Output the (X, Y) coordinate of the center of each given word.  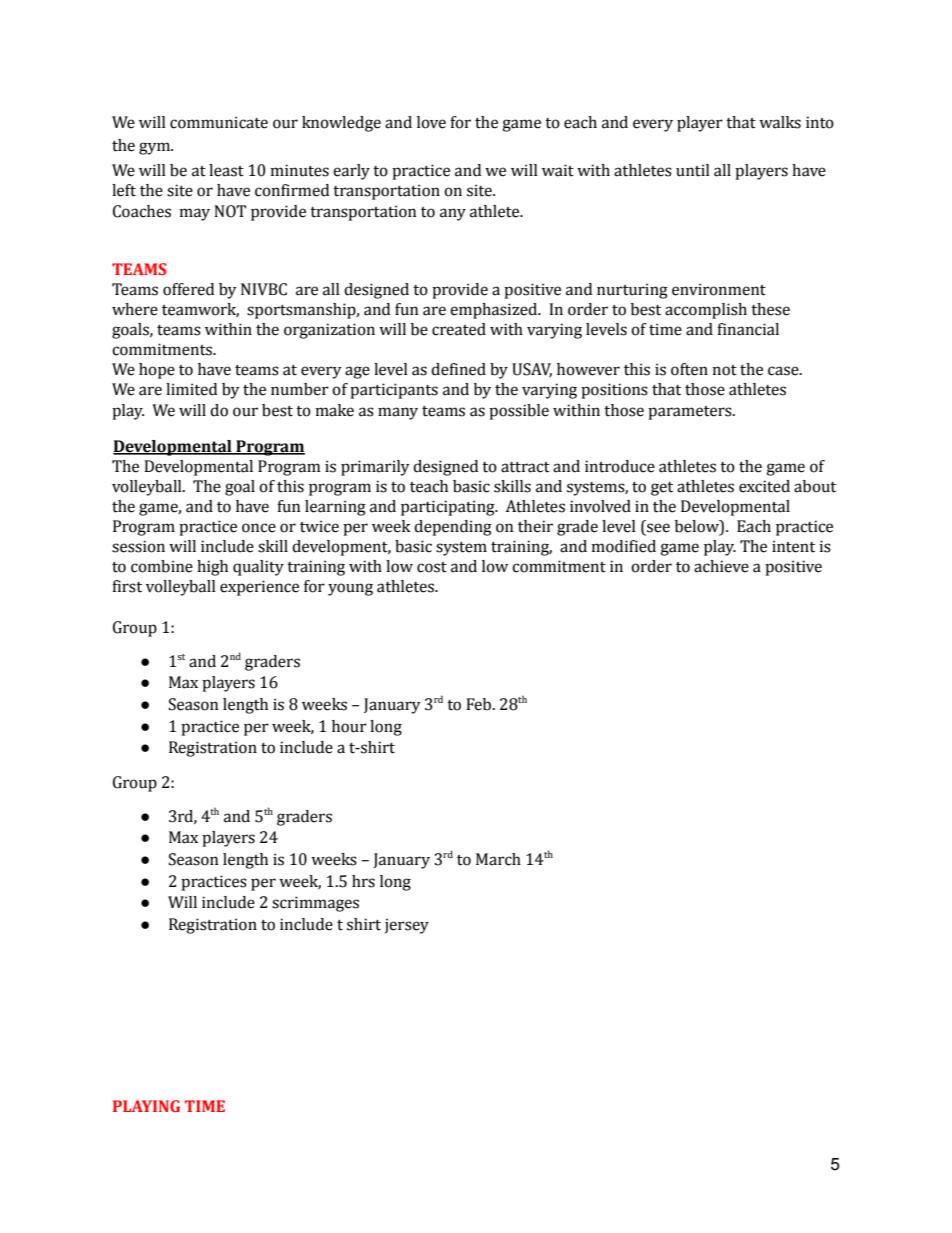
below (698, 527)
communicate (219, 122)
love (431, 122)
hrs (363, 881)
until (693, 170)
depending (453, 528)
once (259, 528)
